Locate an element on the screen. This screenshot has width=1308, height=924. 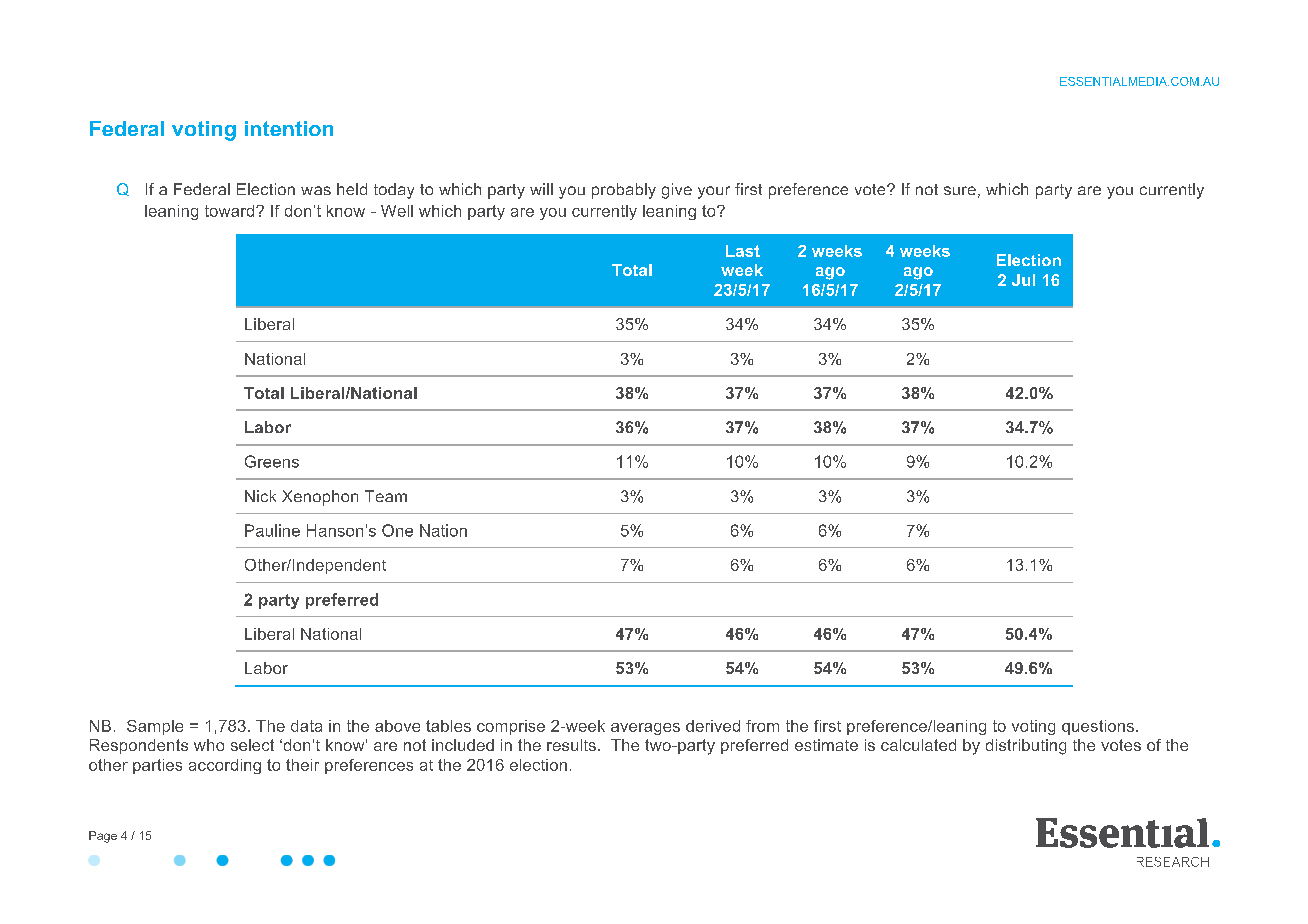
Page is located at coordinates (103, 837).
